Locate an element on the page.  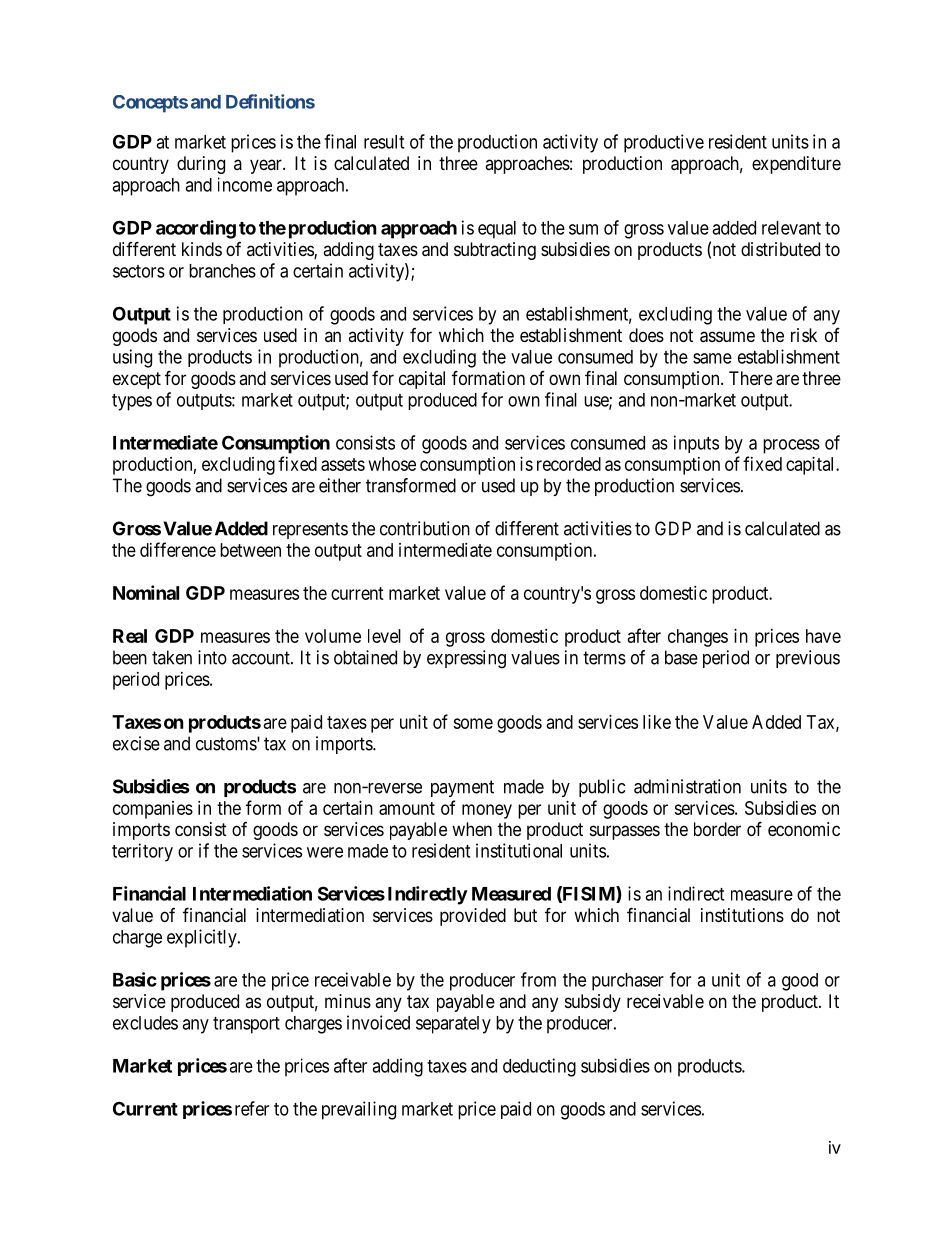
deducting is located at coordinates (539, 1067).
